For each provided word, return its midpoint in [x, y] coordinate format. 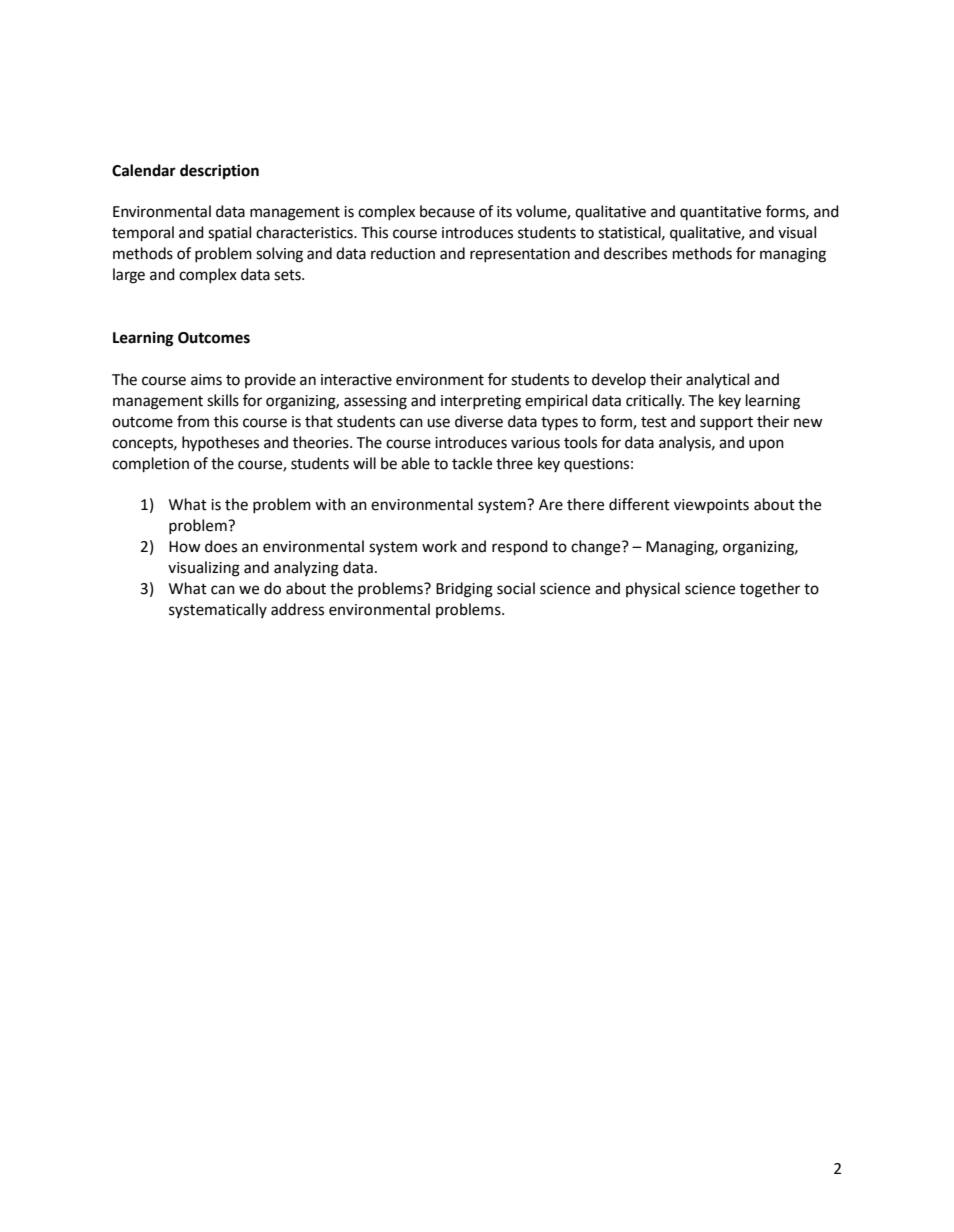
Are [551, 505]
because [447, 211]
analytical [717, 380]
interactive [356, 380]
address [297, 609]
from [193, 421]
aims [206, 380]
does [221, 546]
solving [279, 255]
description [219, 172]
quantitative [720, 213]
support [726, 423]
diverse [479, 421]
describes [635, 253]
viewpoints [711, 506]
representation [520, 255]
